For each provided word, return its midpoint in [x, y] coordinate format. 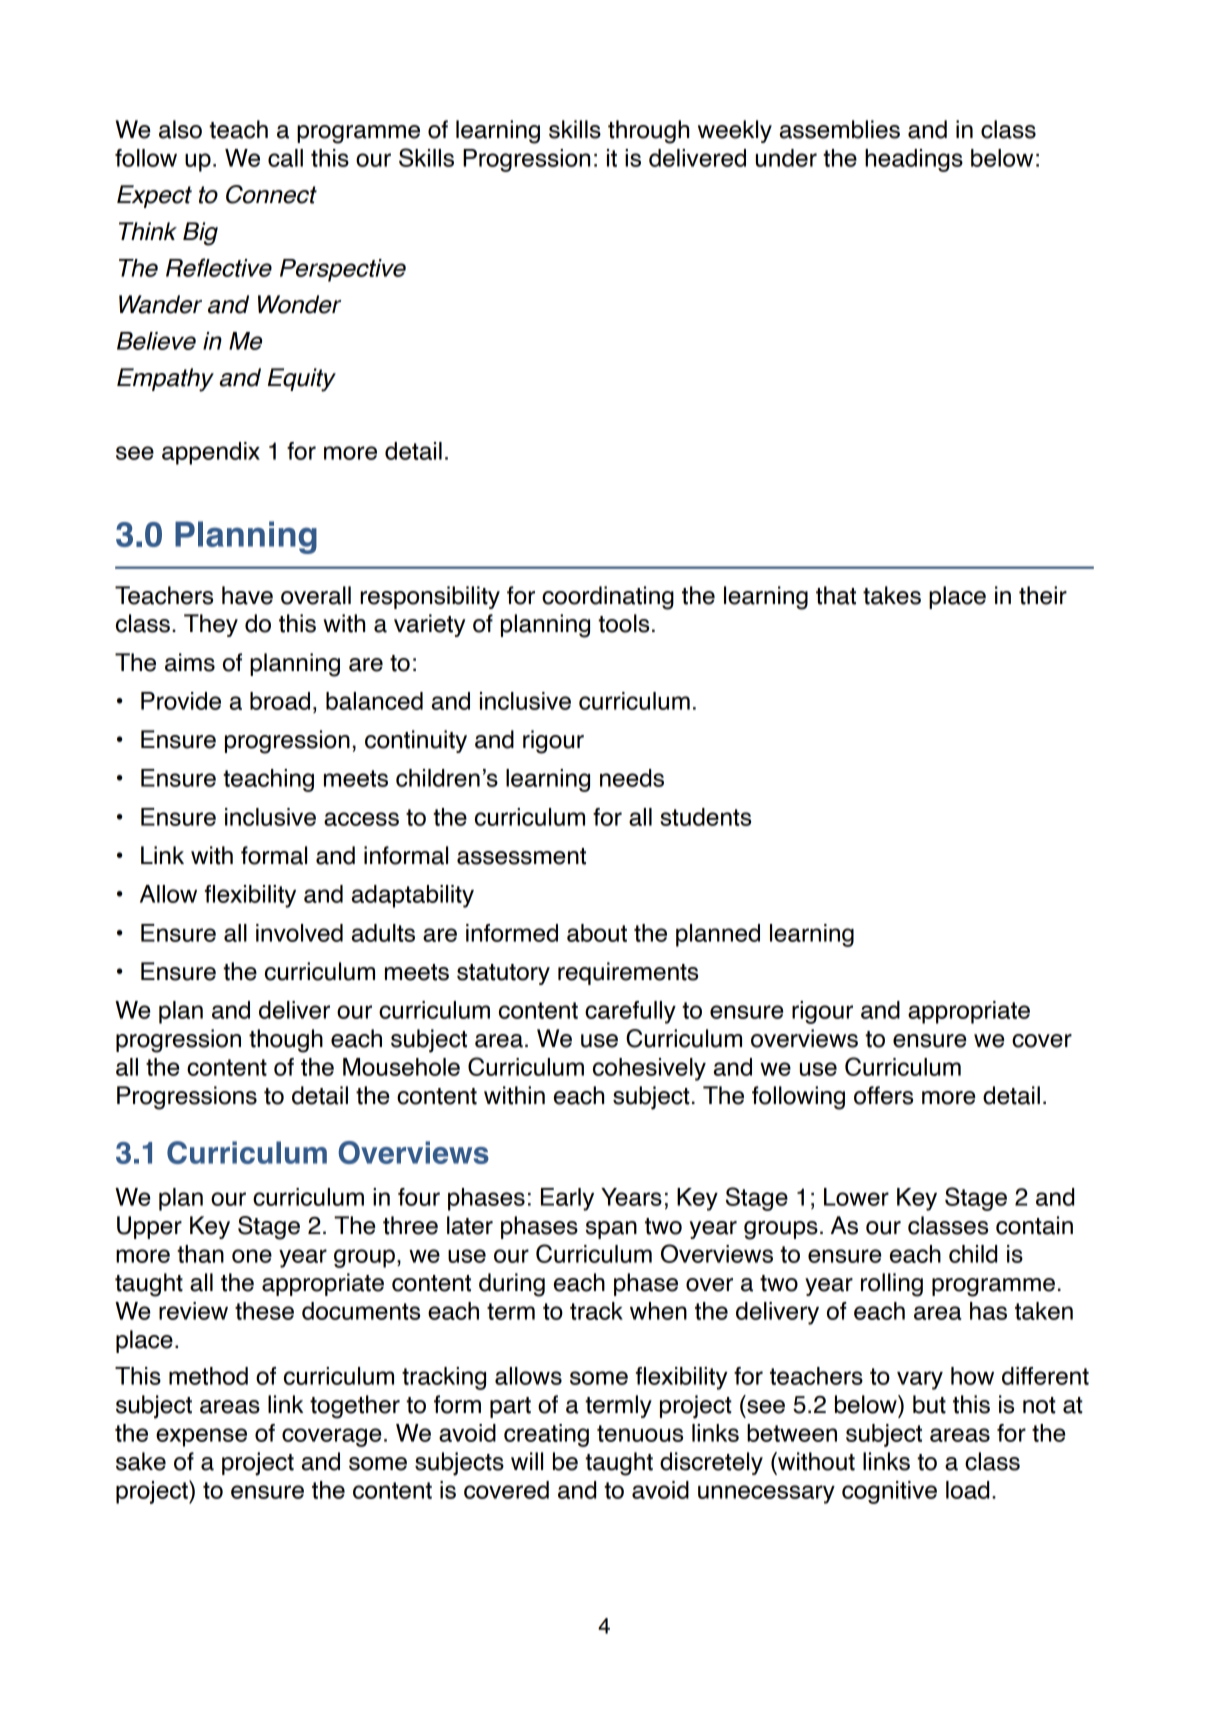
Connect [271, 194]
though [286, 1041]
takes [892, 595]
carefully [630, 1012]
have [247, 595]
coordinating [608, 598]
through [648, 132]
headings [914, 160]
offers [883, 1095]
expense [201, 1437]
